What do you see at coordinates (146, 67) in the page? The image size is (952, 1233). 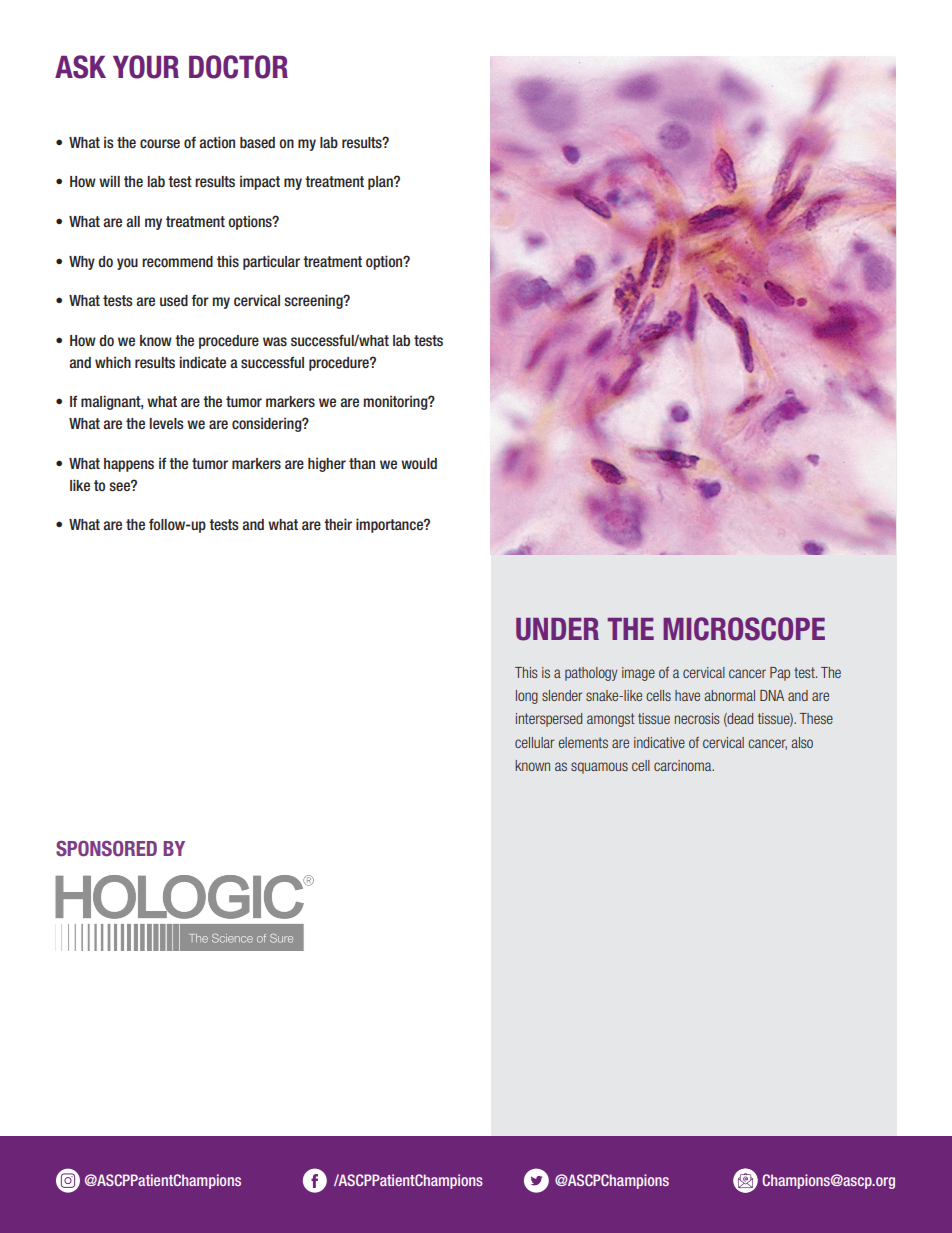 I see `YOUR` at bounding box center [146, 67].
